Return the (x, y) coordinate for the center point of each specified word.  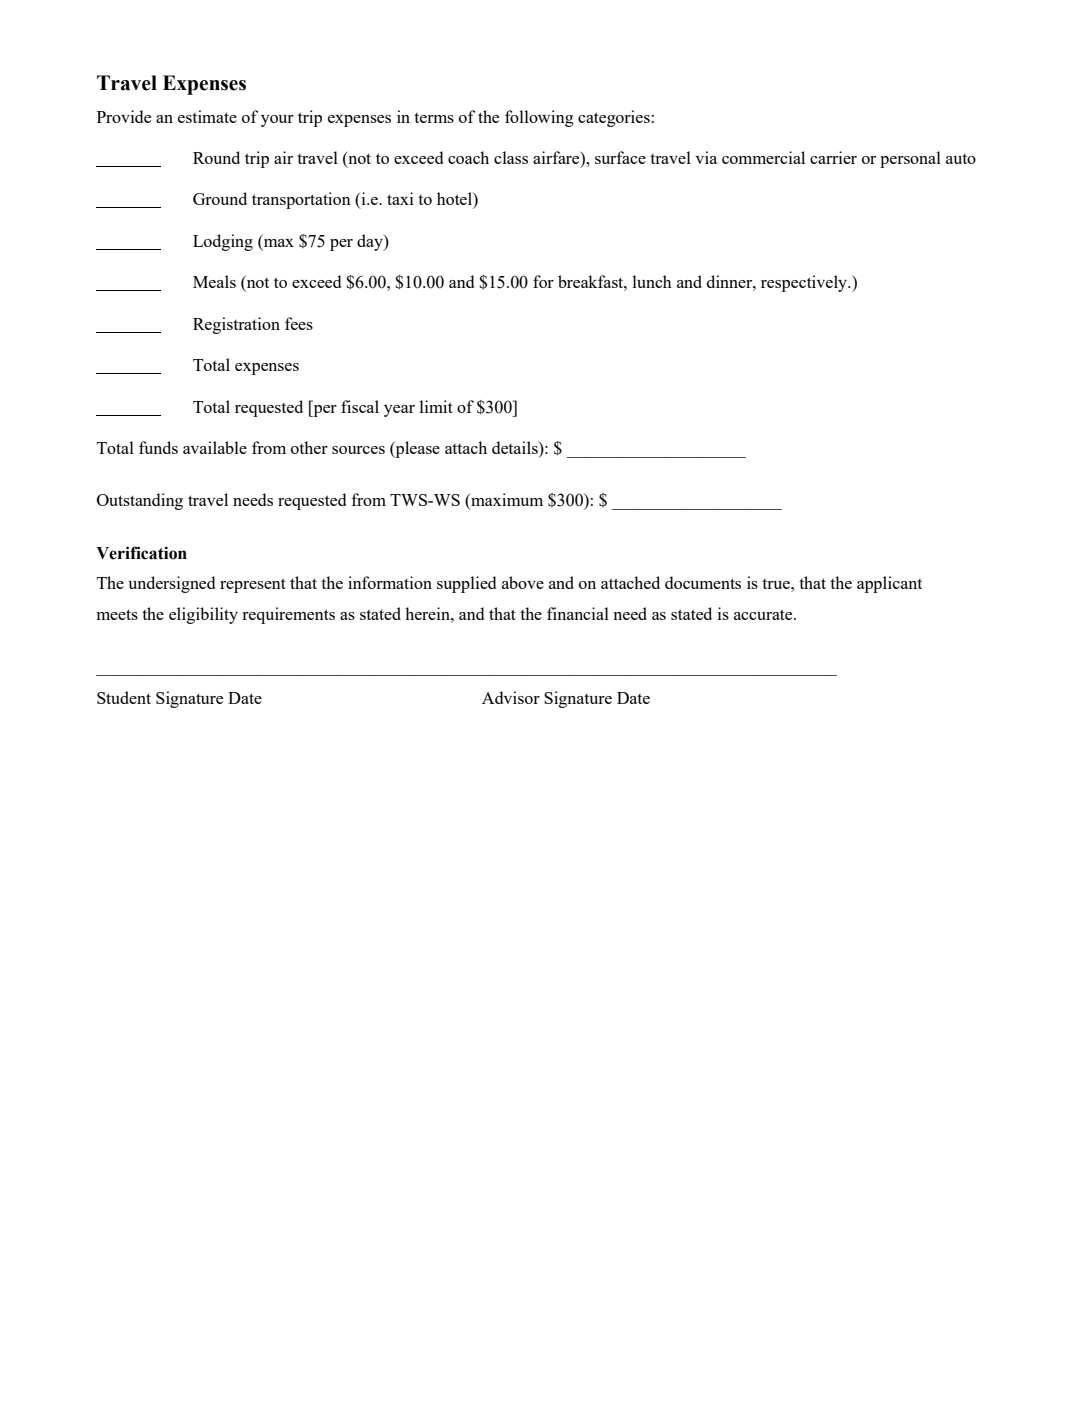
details (516, 449)
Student (124, 697)
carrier (833, 157)
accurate (764, 614)
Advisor (511, 697)
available (215, 447)
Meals (214, 281)
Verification (141, 553)
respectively (805, 283)
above (523, 582)
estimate (207, 116)
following (539, 118)
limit (436, 406)
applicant (889, 584)
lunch (652, 281)
